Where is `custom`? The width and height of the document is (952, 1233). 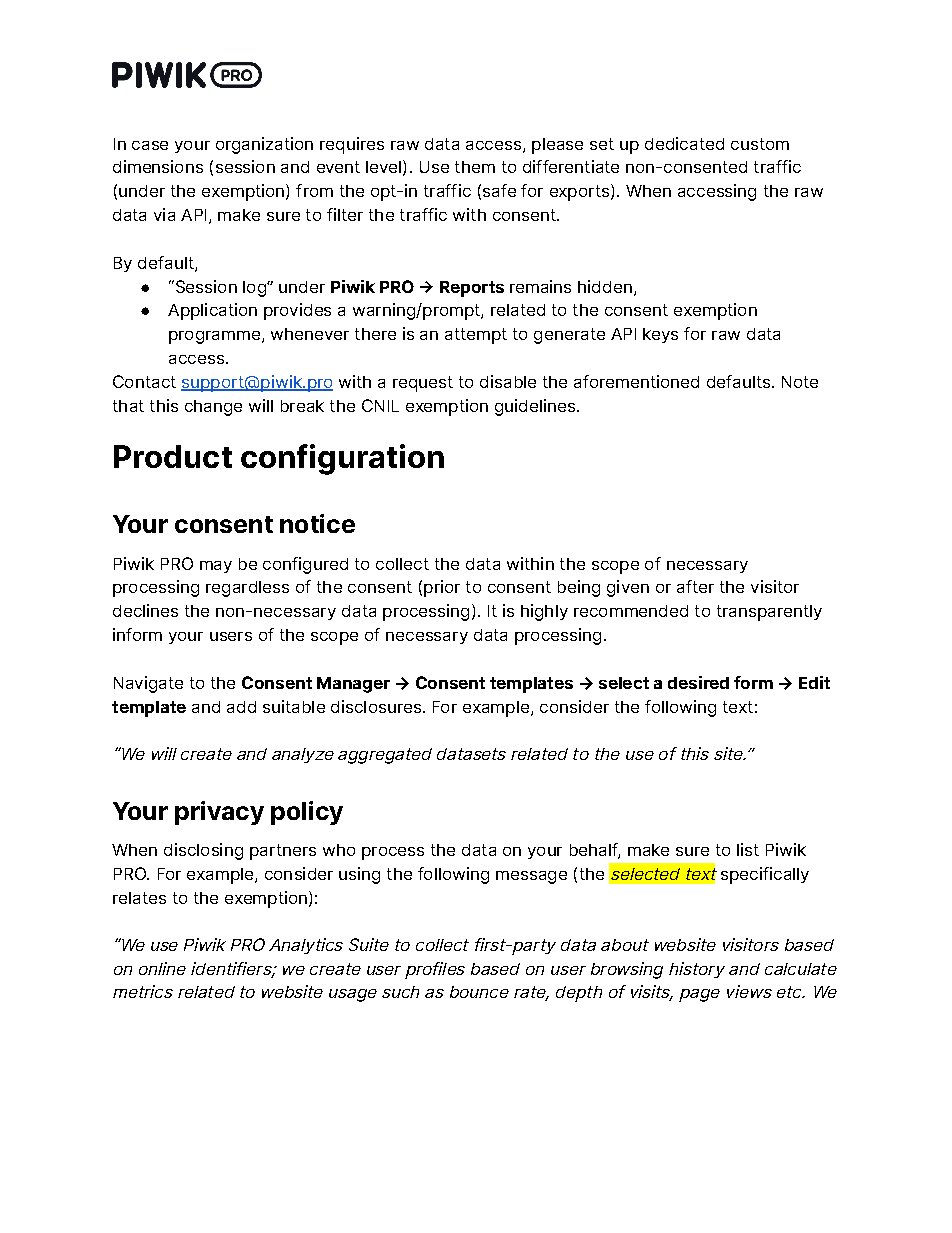 custom is located at coordinates (760, 144).
